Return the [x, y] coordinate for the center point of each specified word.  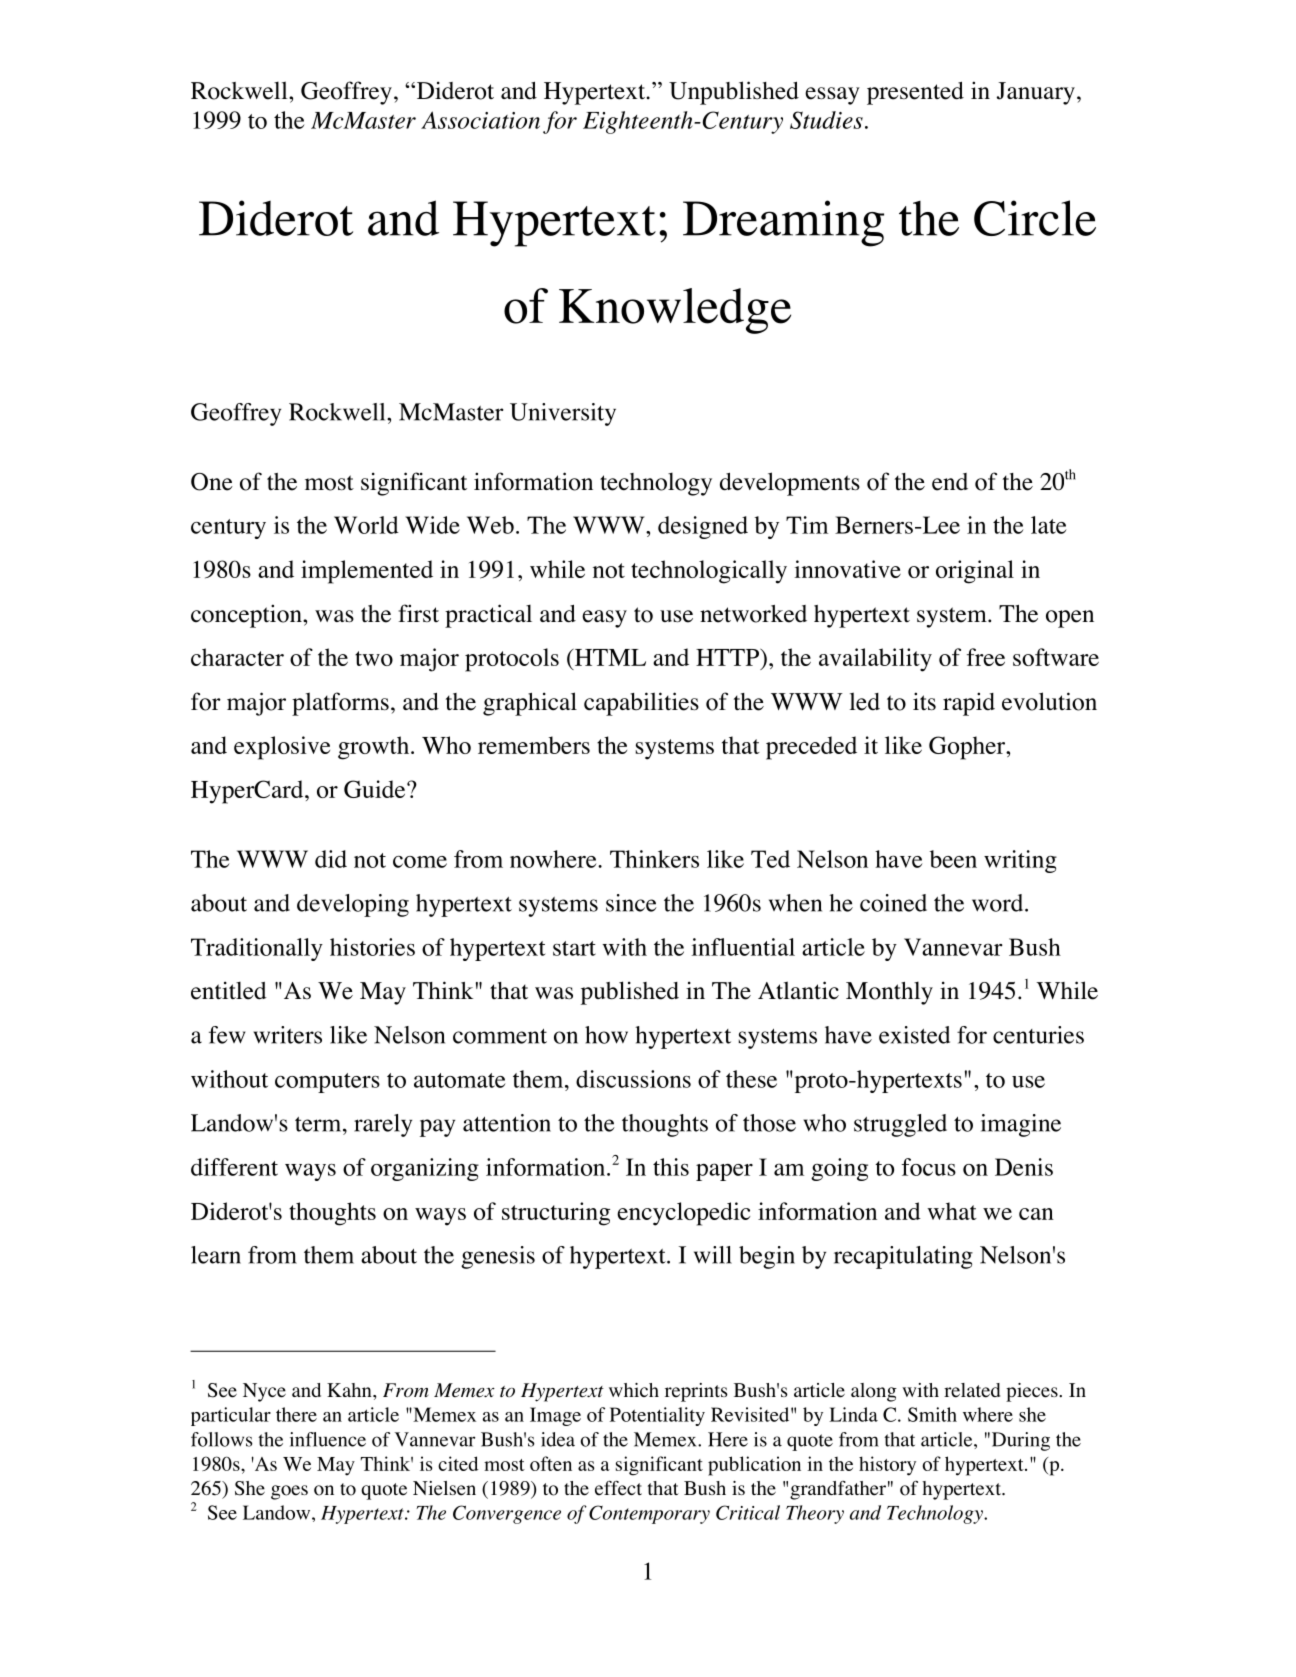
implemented [367, 572]
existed [914, 1035]
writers [287, 1035]
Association [480, 120]
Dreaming [783, 223]
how [606, 1035]
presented [915, 93]
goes [289, 1492]
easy [604, 619]
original [975, 572]
